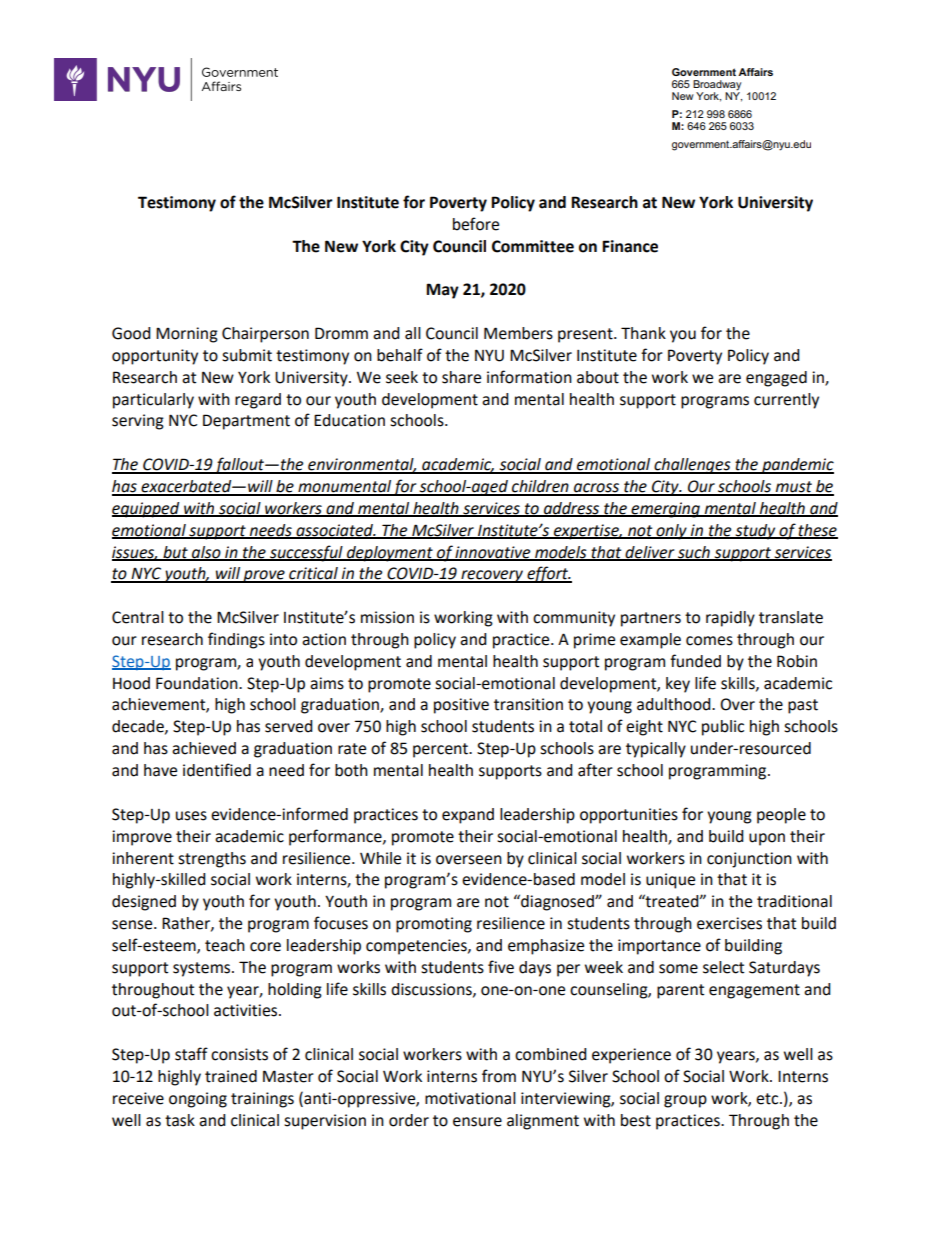 The image size is (952, 1233). I want to click on percent, so click(442, 750).
